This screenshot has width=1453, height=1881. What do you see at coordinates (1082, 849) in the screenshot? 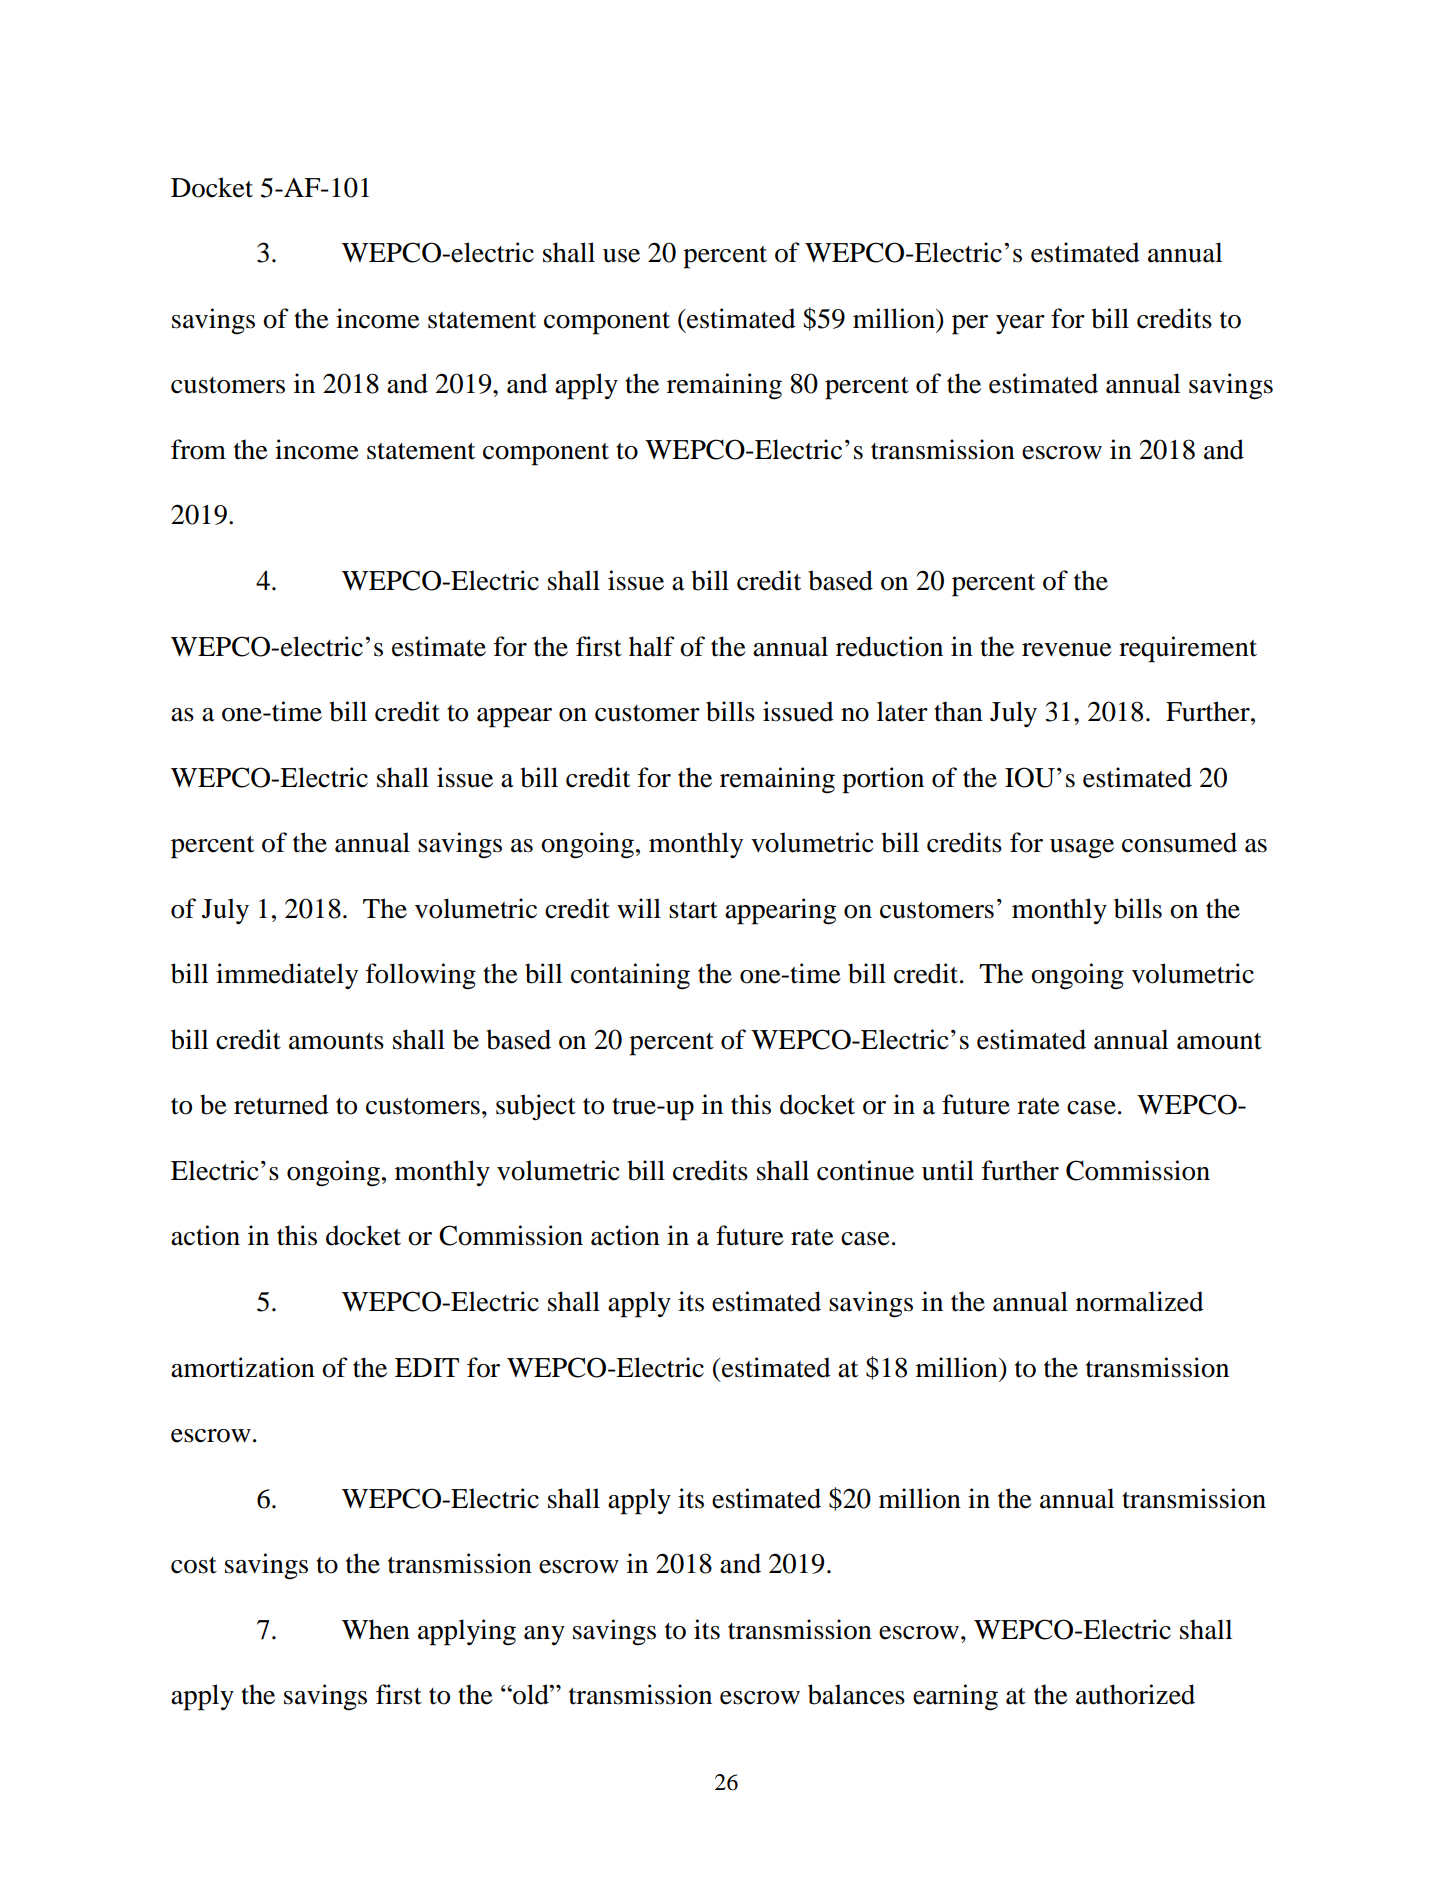
I see `usage` at bounding box center [1082, 849].
